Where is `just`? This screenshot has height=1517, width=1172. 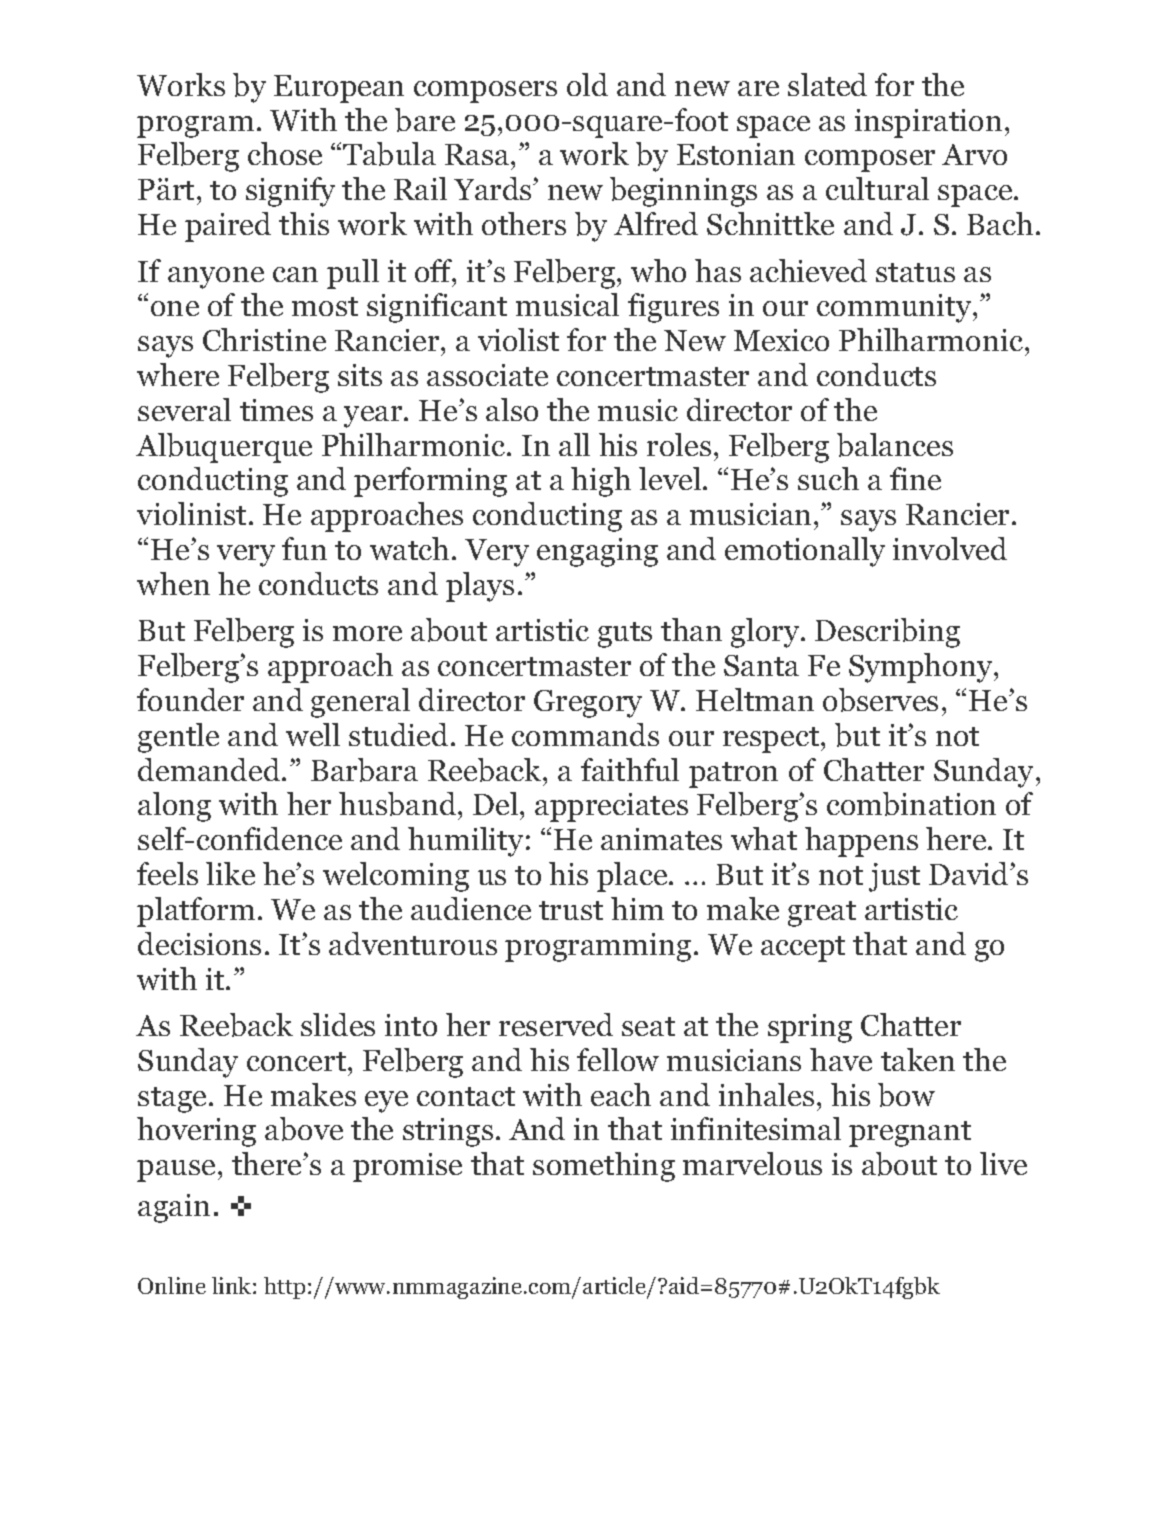 just is located at coordinates (894, 877).
